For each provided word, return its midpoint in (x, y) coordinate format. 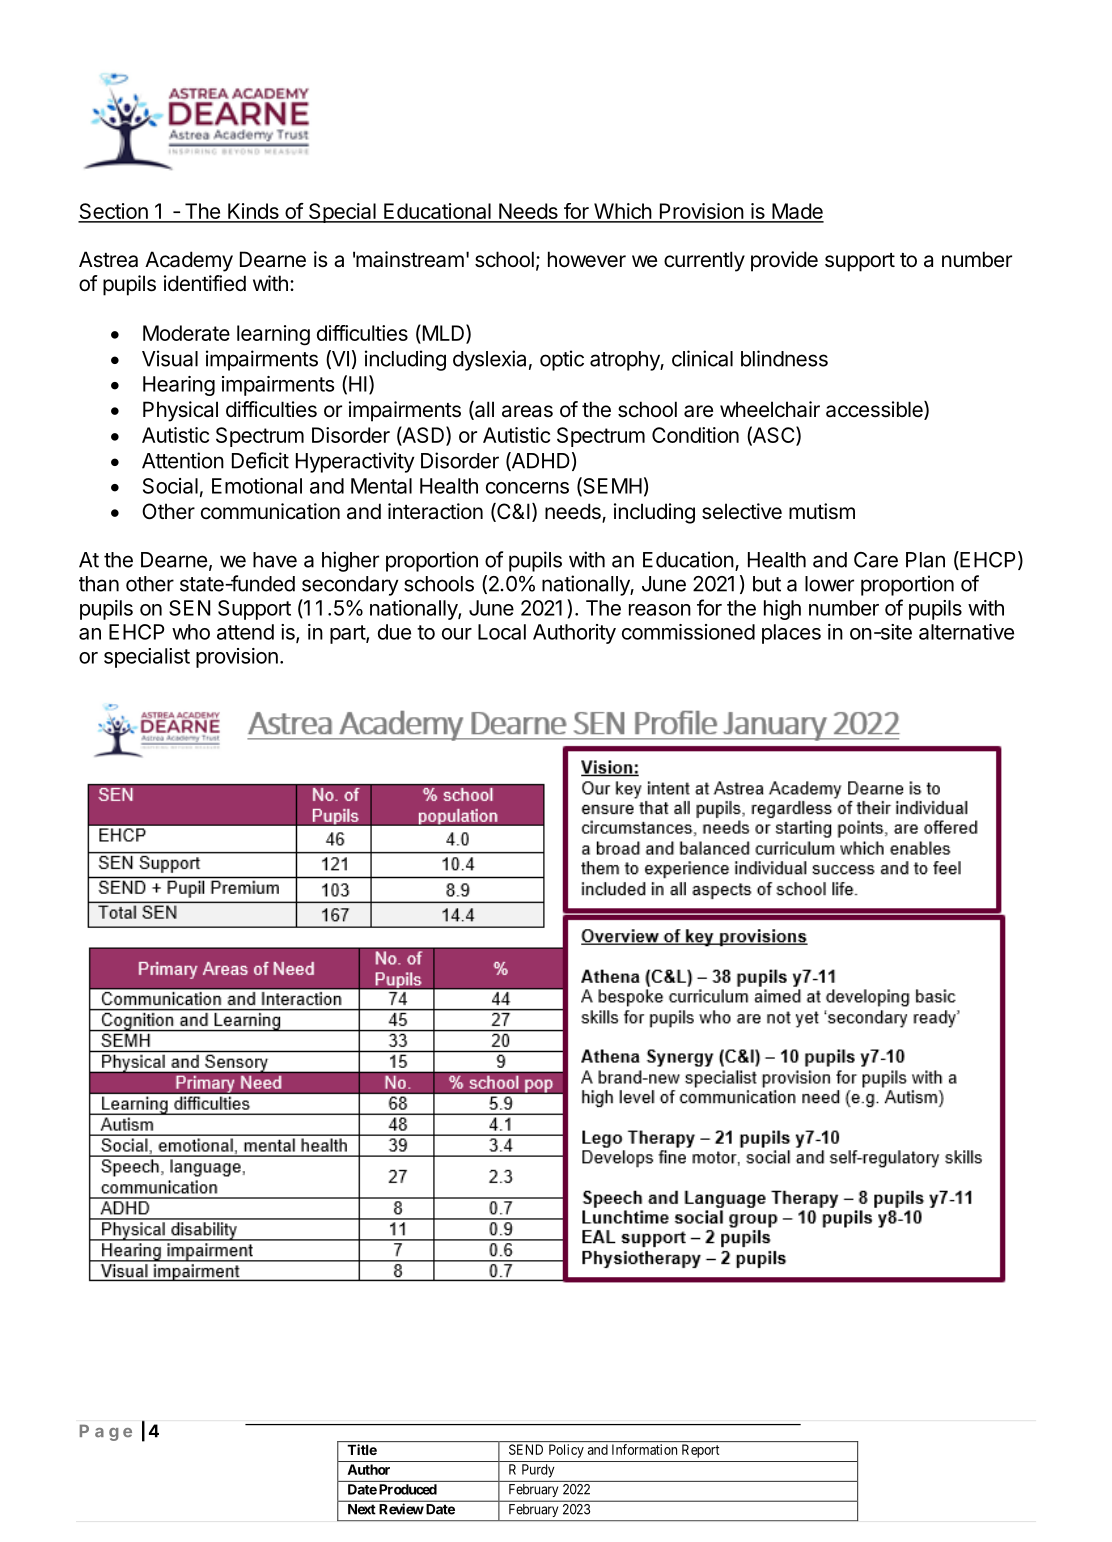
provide (784, 261)
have (275, 560)
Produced (408, 1489)
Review (401, 1509)
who (191, 632)
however (587, 259)
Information (644, 1449)
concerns (527, 488)
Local (502, 632)
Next (361, 1509)
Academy (189, 261)
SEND (526, 1449)
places (791, 634)
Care (876, 560)
